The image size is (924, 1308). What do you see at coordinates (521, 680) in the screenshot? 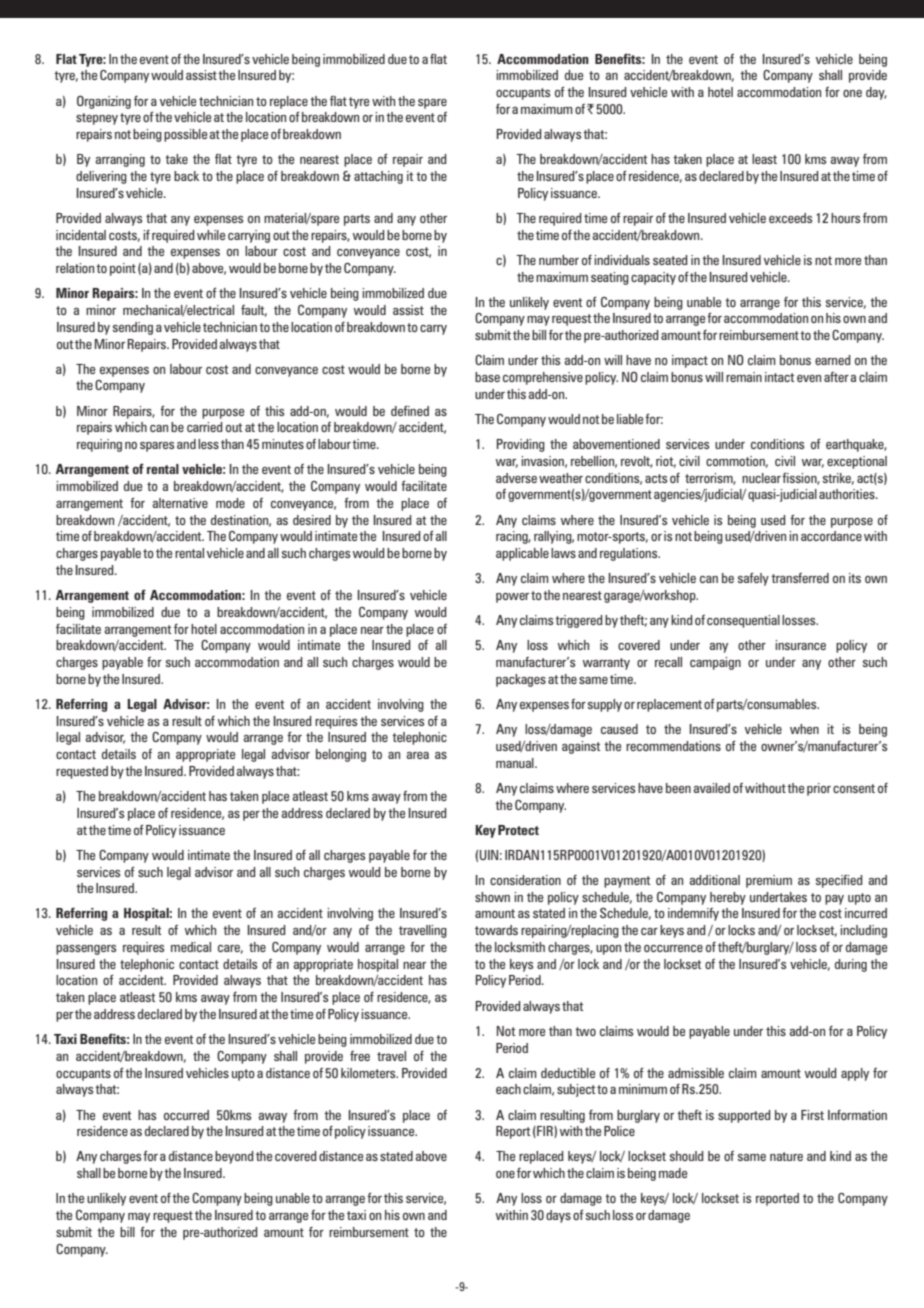
I see `packages` at bounding box center [521, 680].
